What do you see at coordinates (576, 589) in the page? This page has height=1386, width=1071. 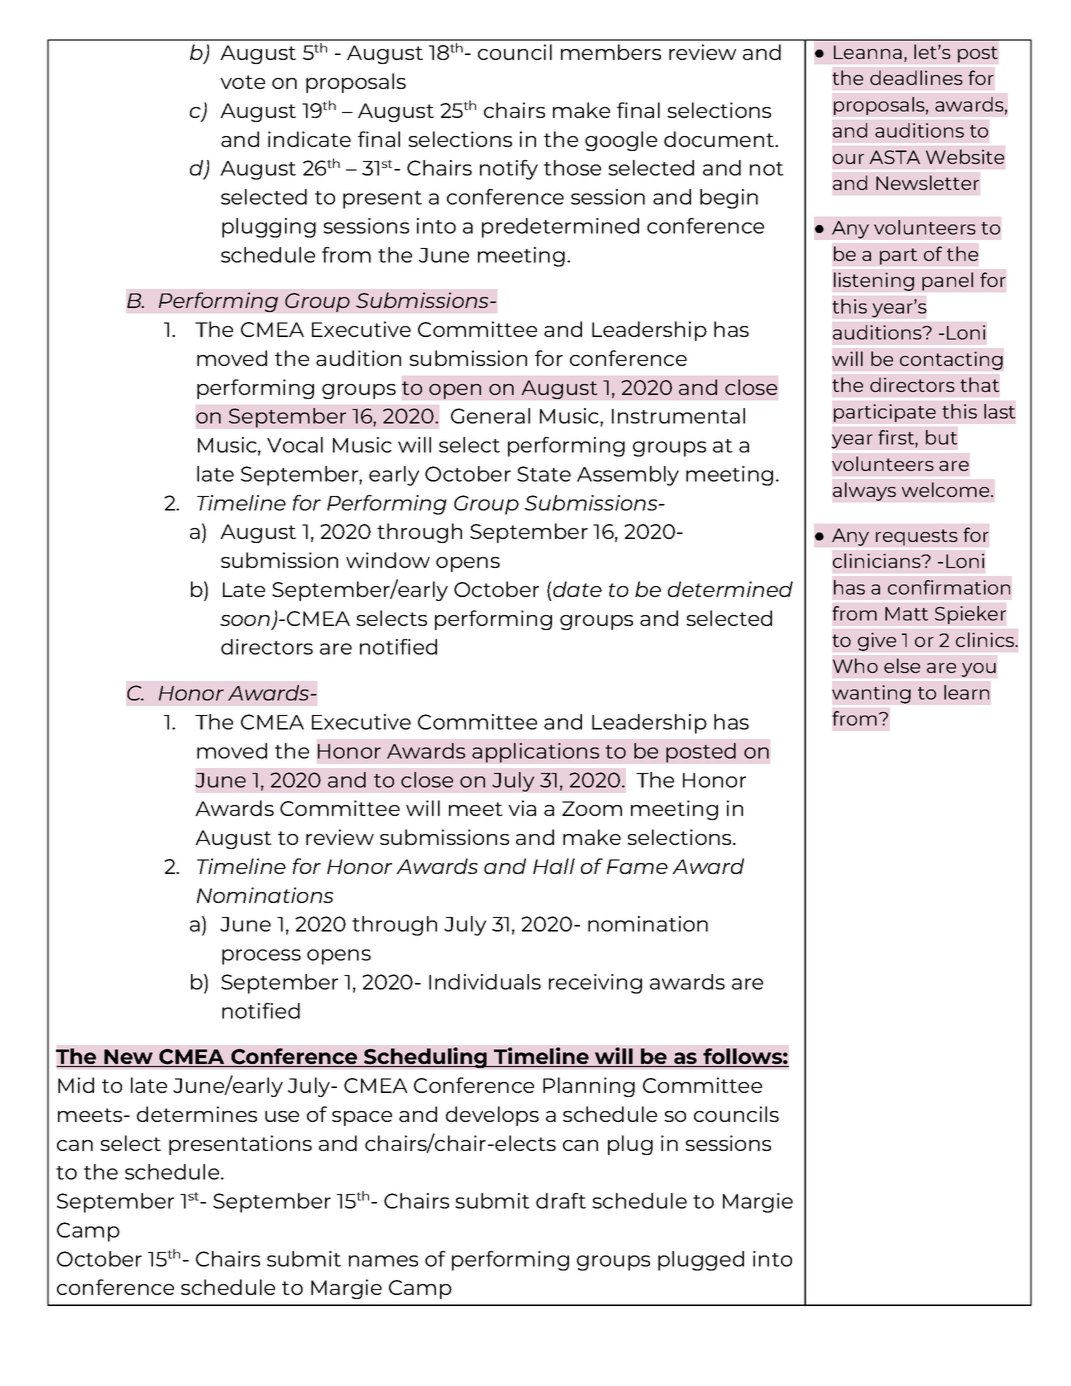 I see `date` at bounding box center [576, 589].
